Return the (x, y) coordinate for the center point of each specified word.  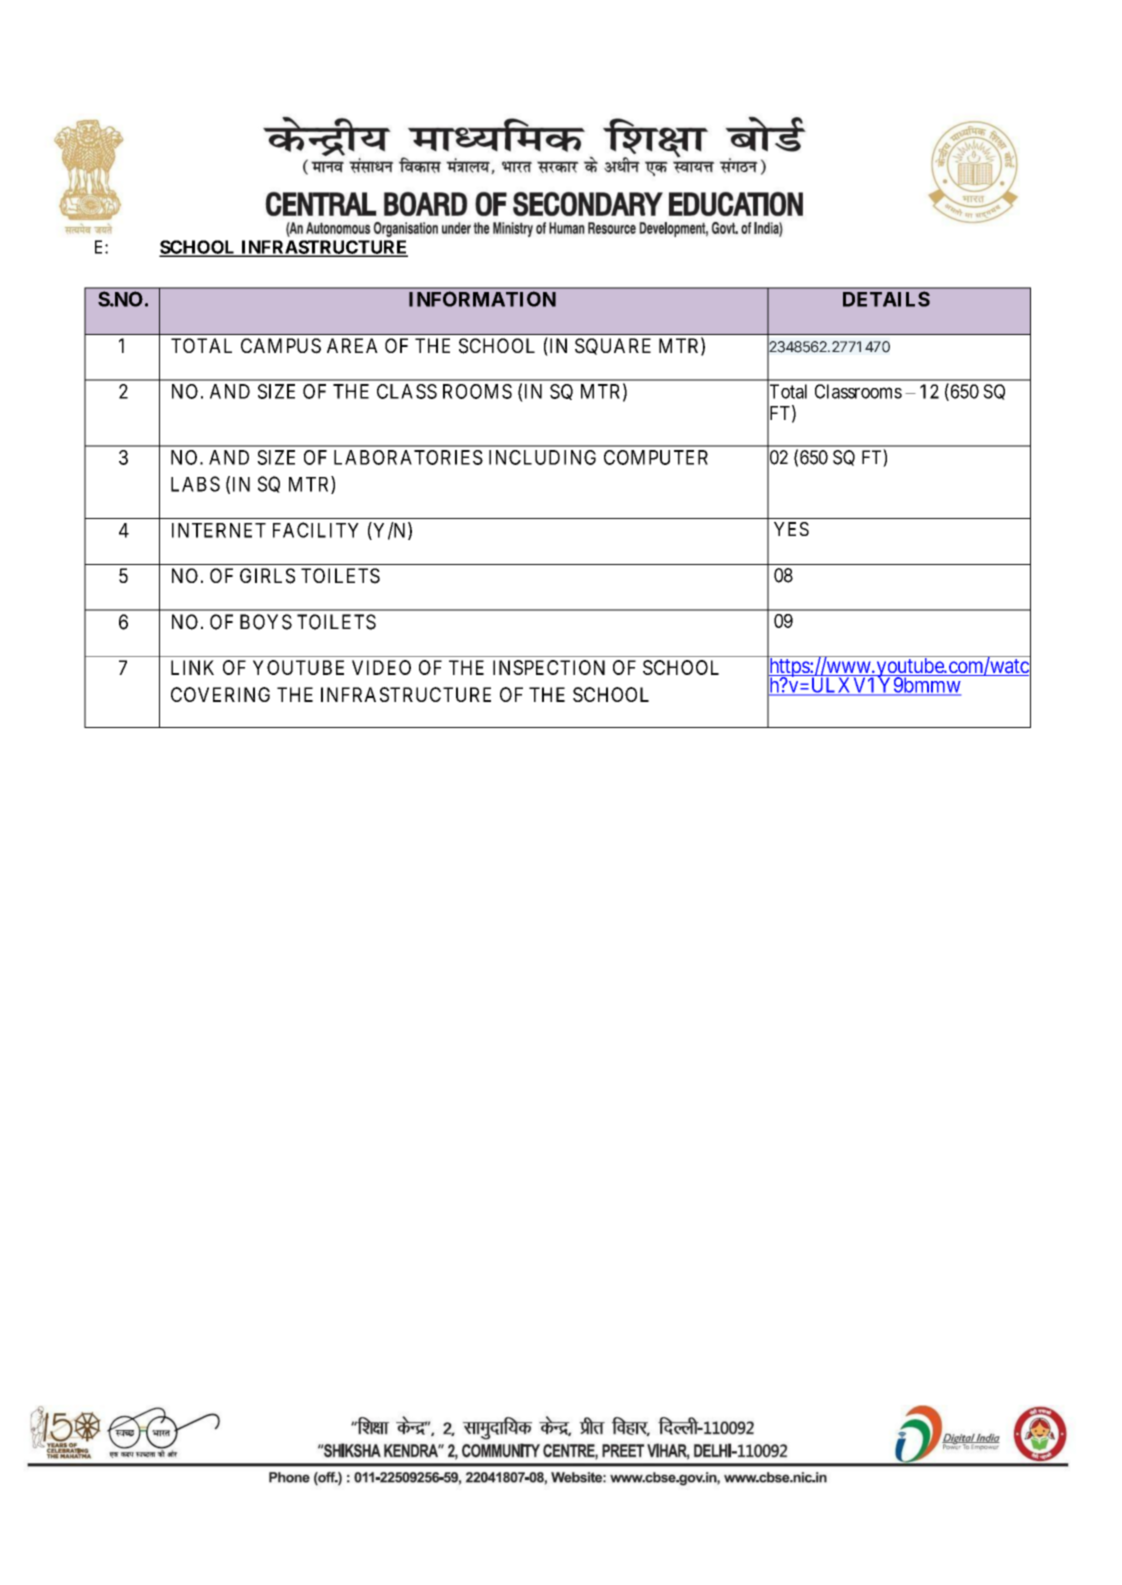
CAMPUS (281, 346)
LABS (195, 484)
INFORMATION (482, 299)
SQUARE (613, 346)
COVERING (220, 694)
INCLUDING (542, 457)
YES (791, 529)
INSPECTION (549, 667)
